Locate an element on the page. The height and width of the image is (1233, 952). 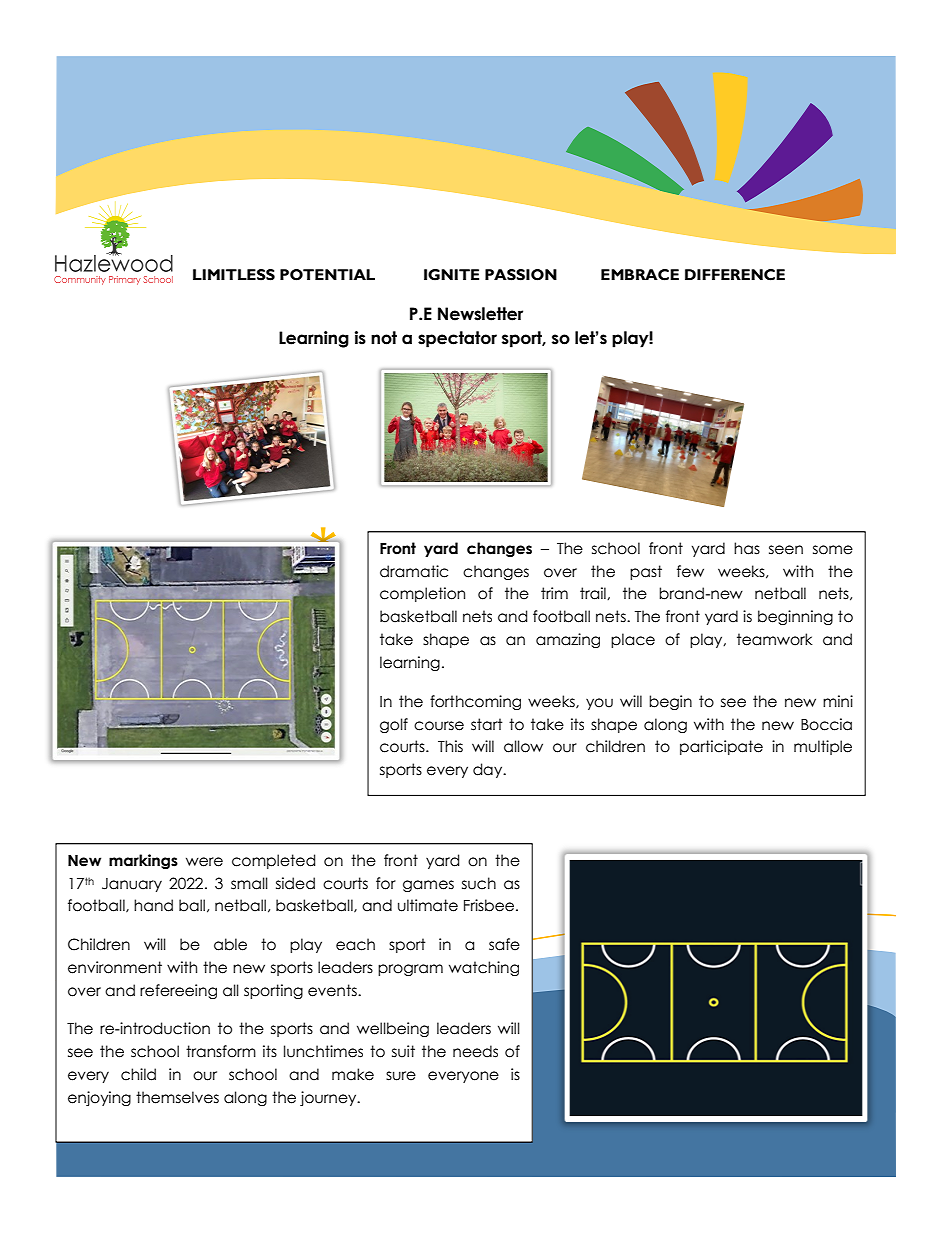
Newsletter is located at coordinates (480, 314).
